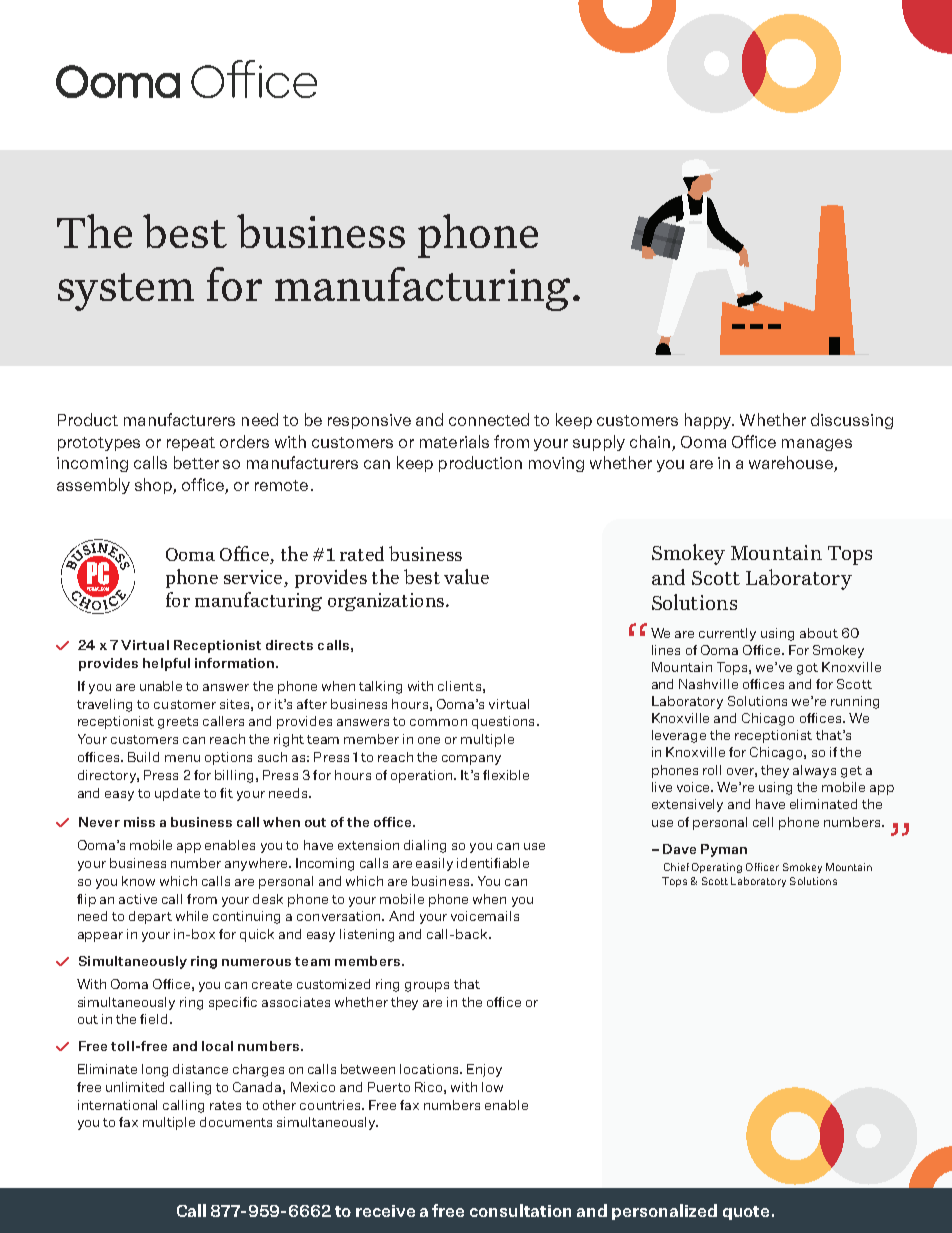 This page has width=952, height=1233. I want to click on happy, so click(709, 421).
